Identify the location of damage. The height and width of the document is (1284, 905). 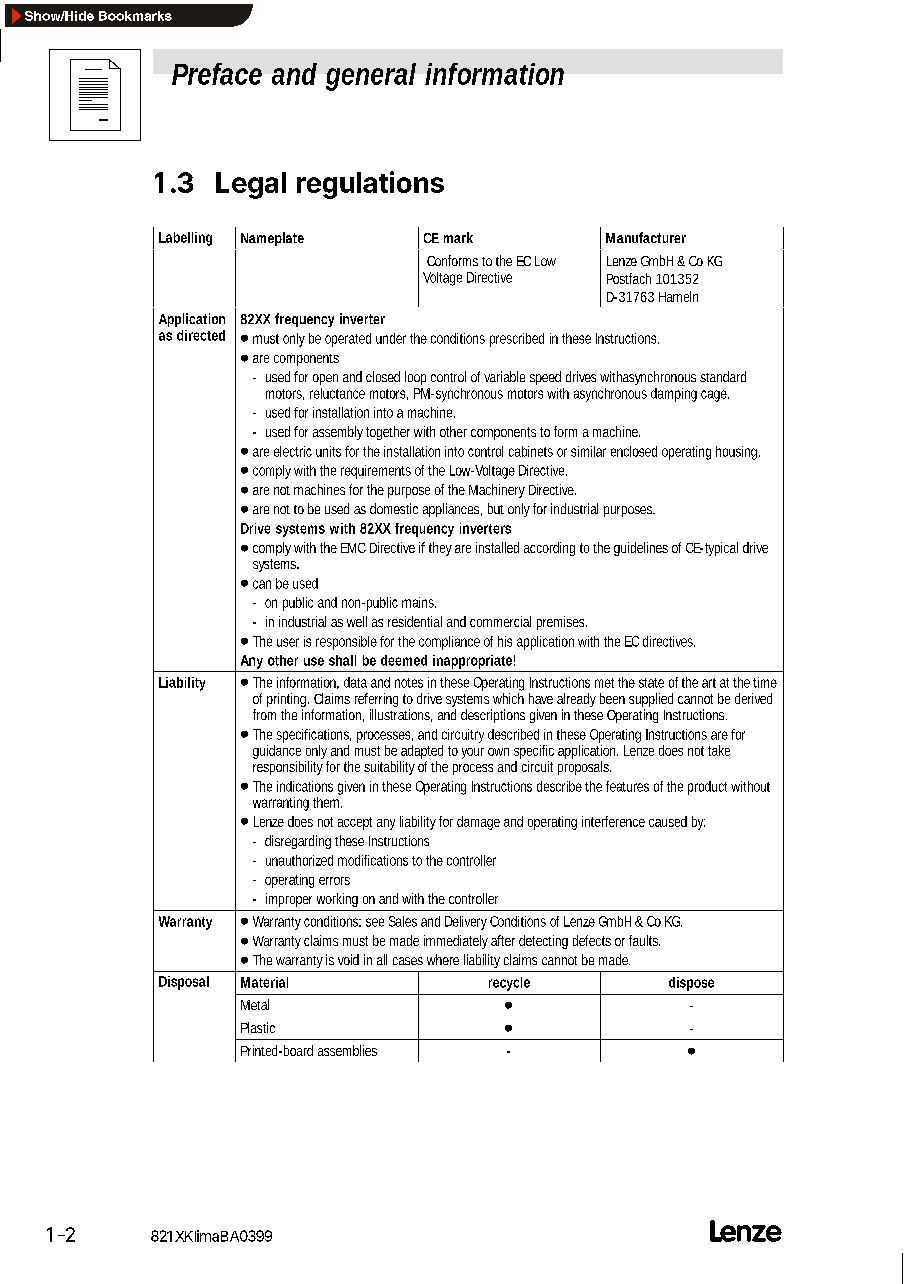
(478, 823).
